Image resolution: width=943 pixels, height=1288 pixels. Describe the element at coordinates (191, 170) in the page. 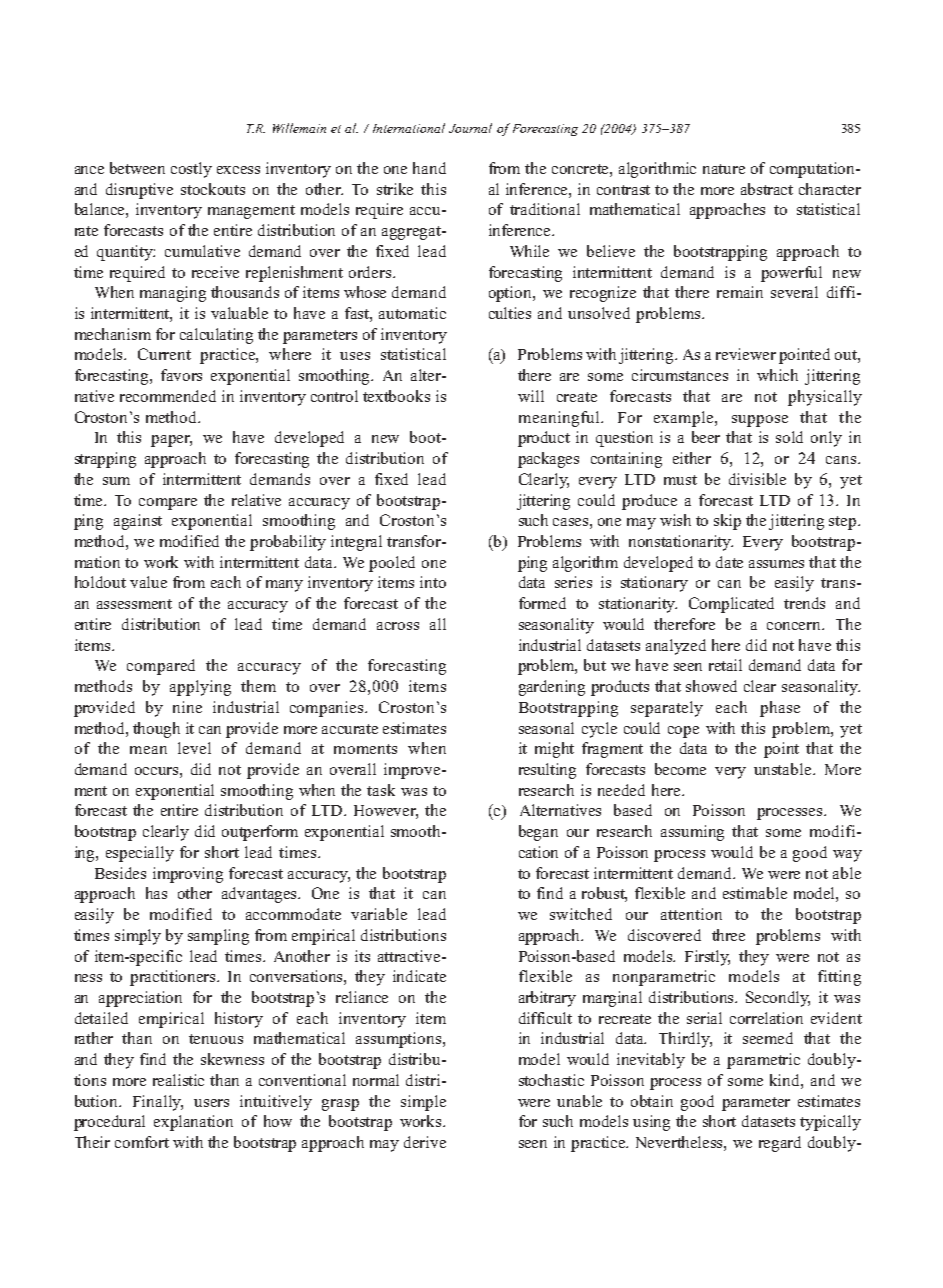

I see `costly` at that location.
